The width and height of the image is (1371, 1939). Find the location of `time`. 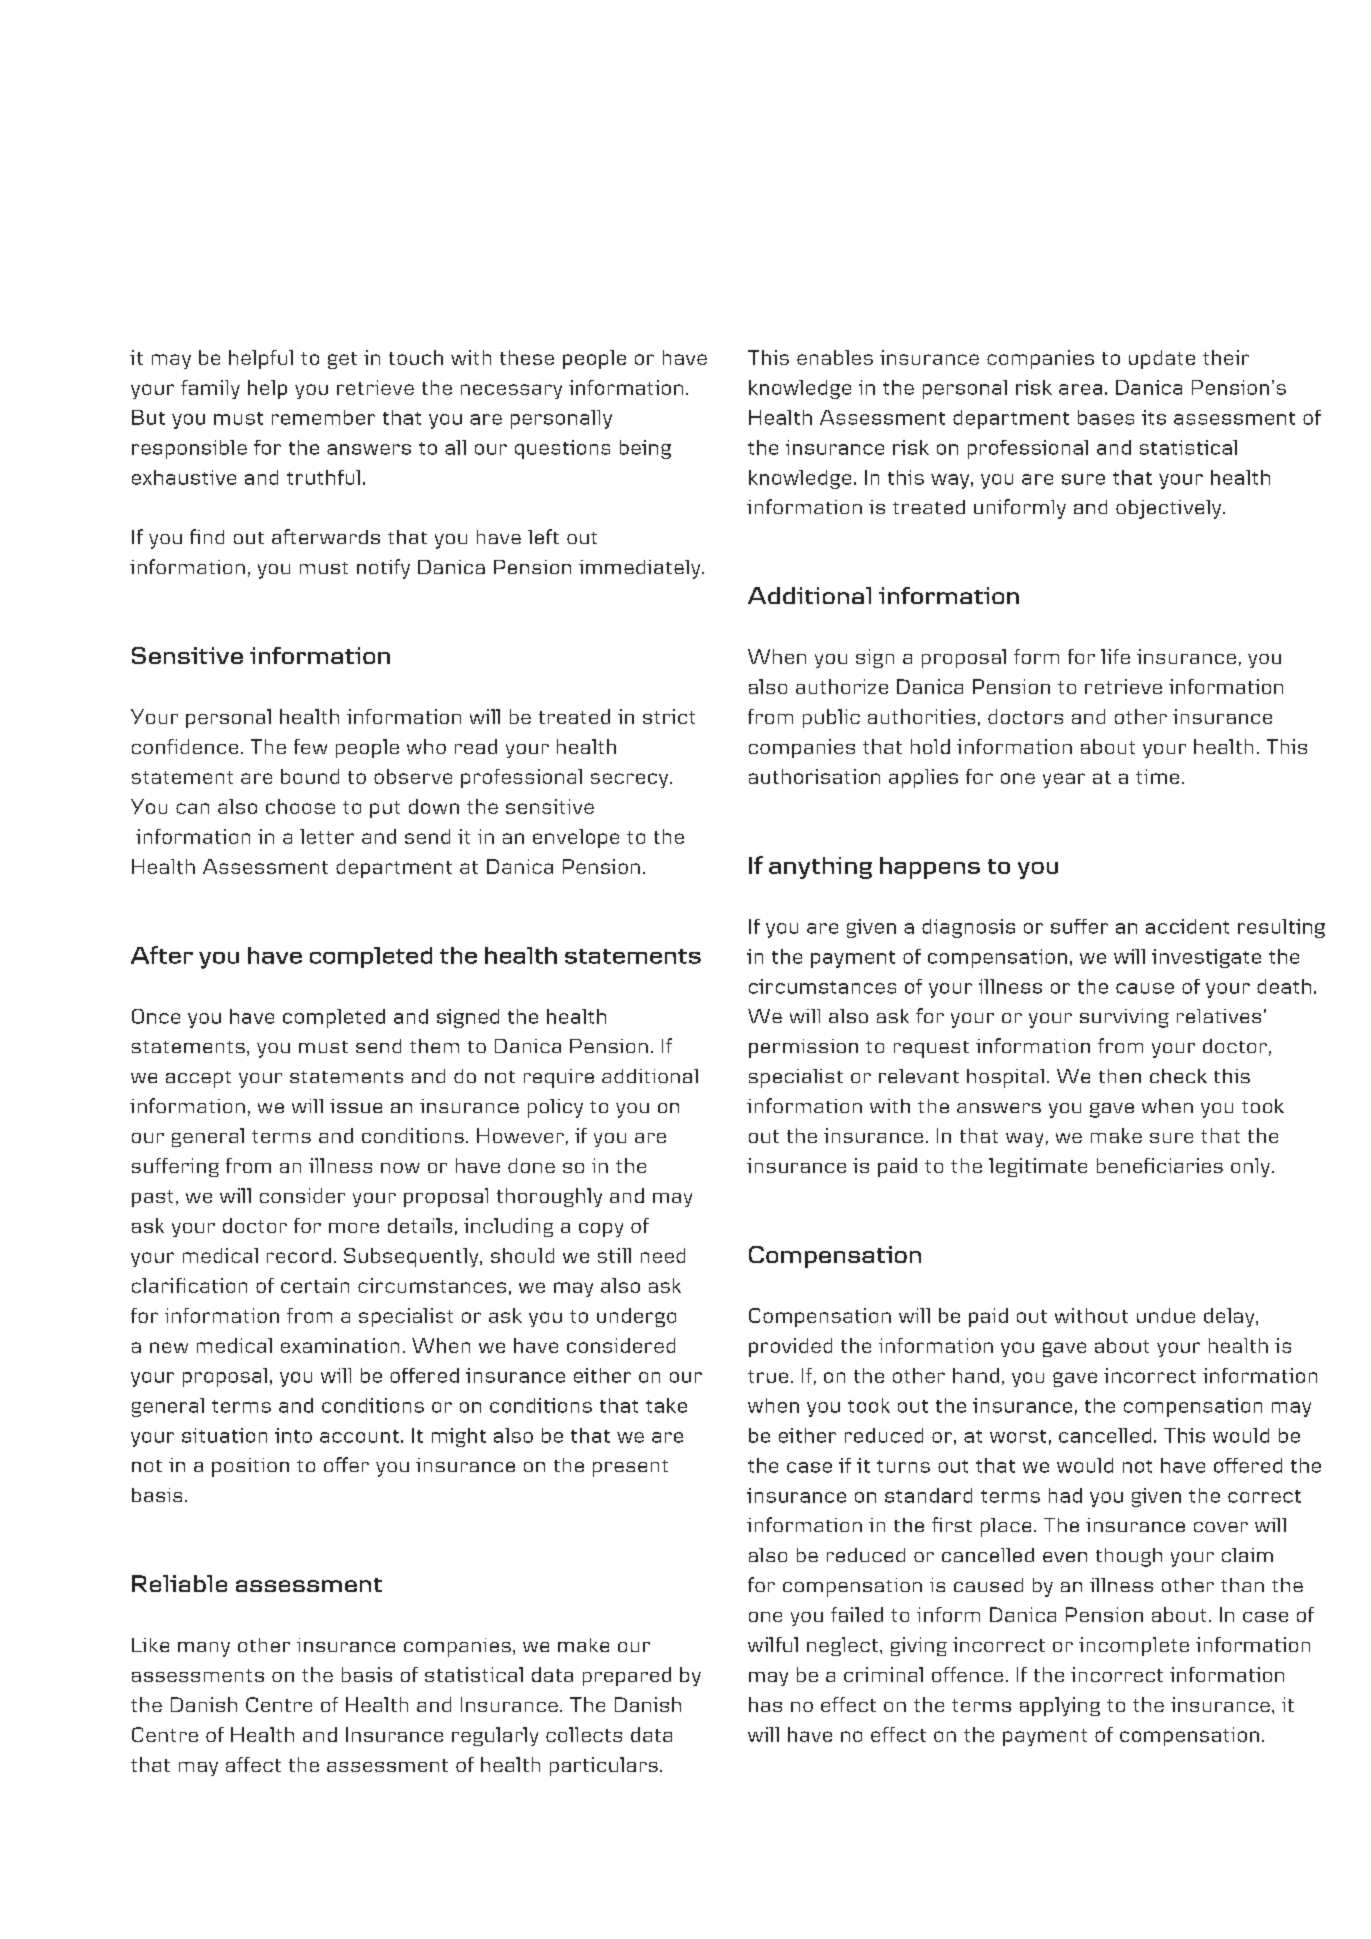

time is located at coordinates (1157, 776).
